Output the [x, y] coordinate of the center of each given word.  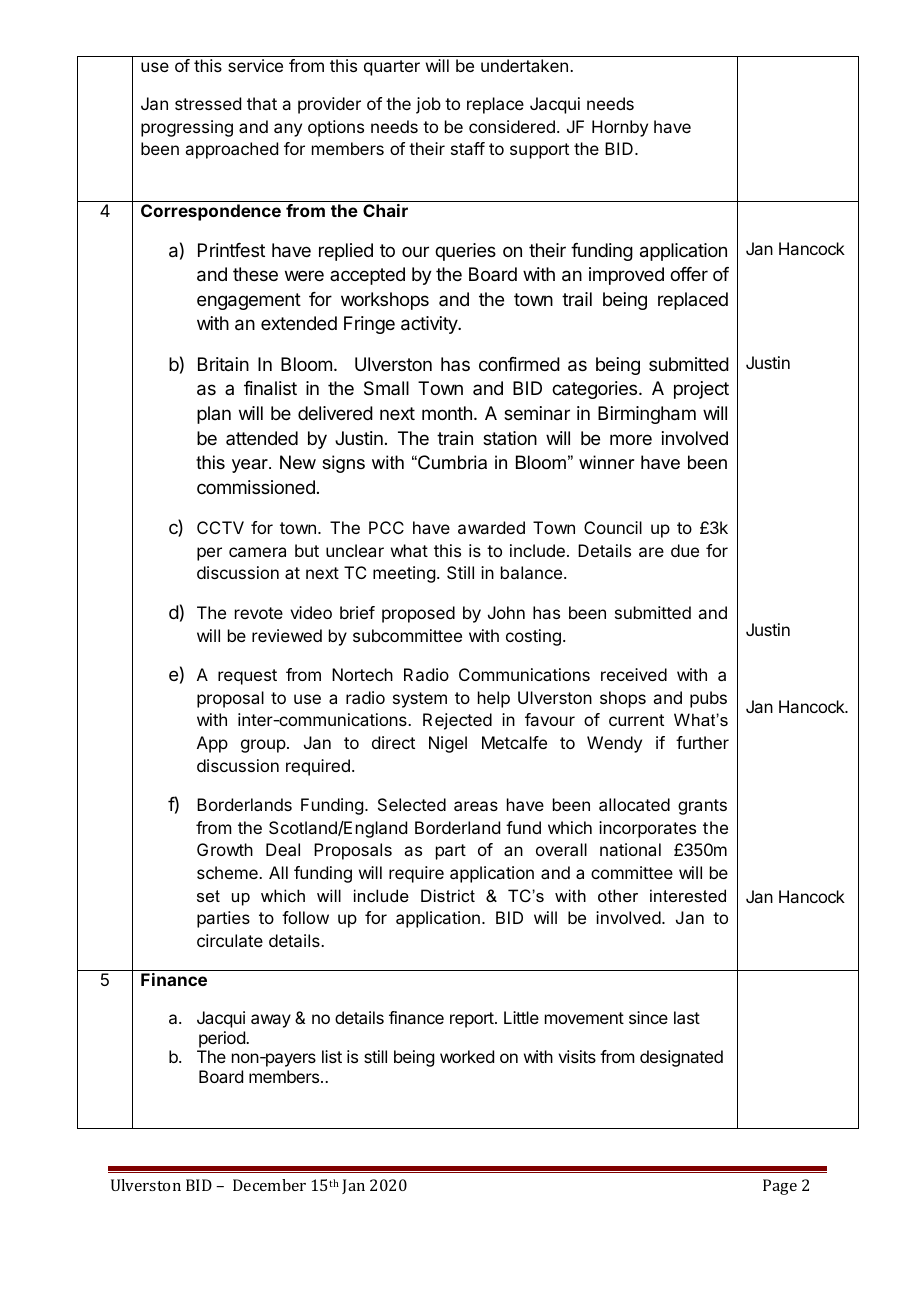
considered [512, 126]
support [539, 151]
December [269, 1185]
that [262, 103]
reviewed [287, 635]
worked [467, 1056]
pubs [708, 699]
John [506, 612]
